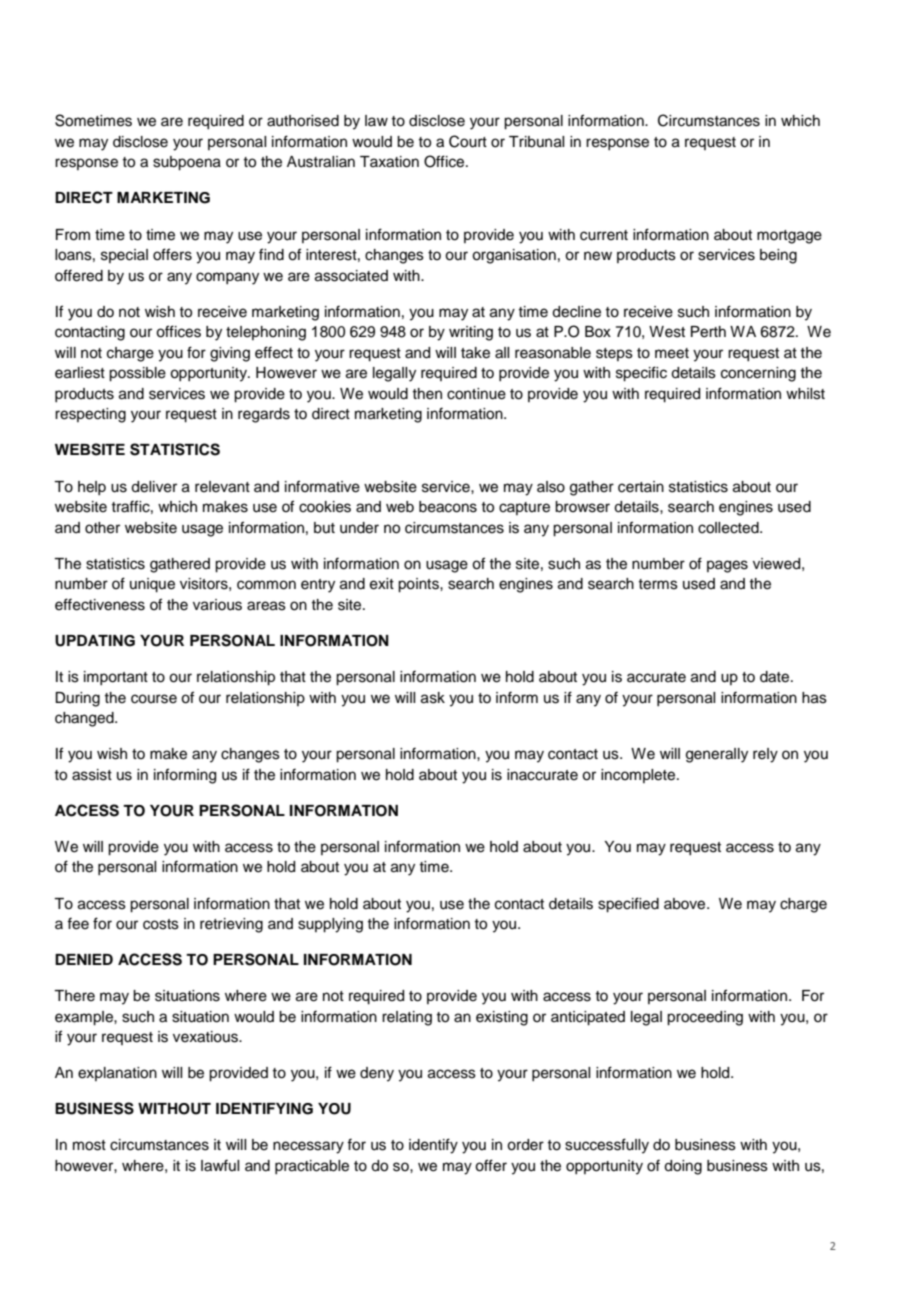 The width and height of the screenshot is (924, 1308). Describe the element at coordinates (433, 698) in the screenshot. I see `ask` at that location.
